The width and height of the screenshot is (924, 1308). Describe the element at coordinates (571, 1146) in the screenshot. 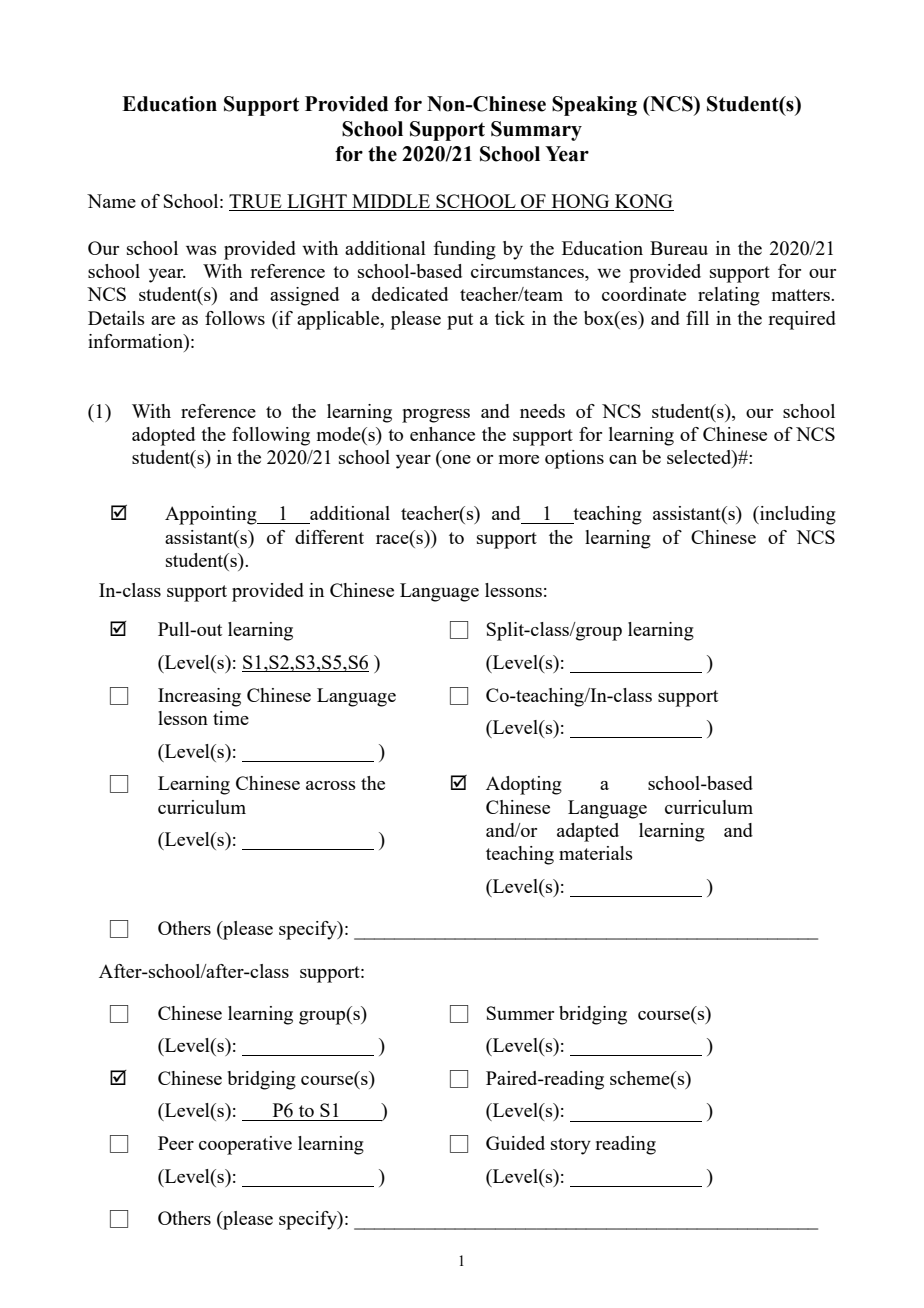

I see `story` at that location.
